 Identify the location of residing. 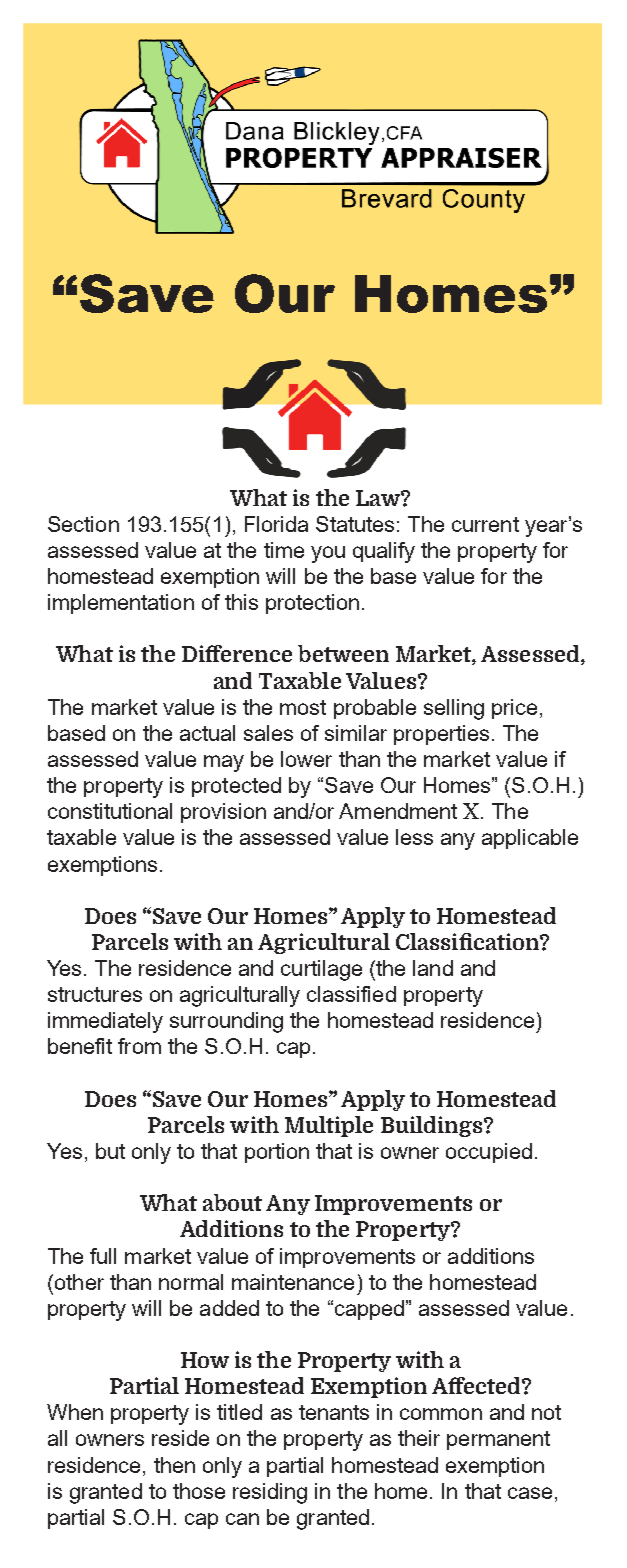
(270, 1493).
